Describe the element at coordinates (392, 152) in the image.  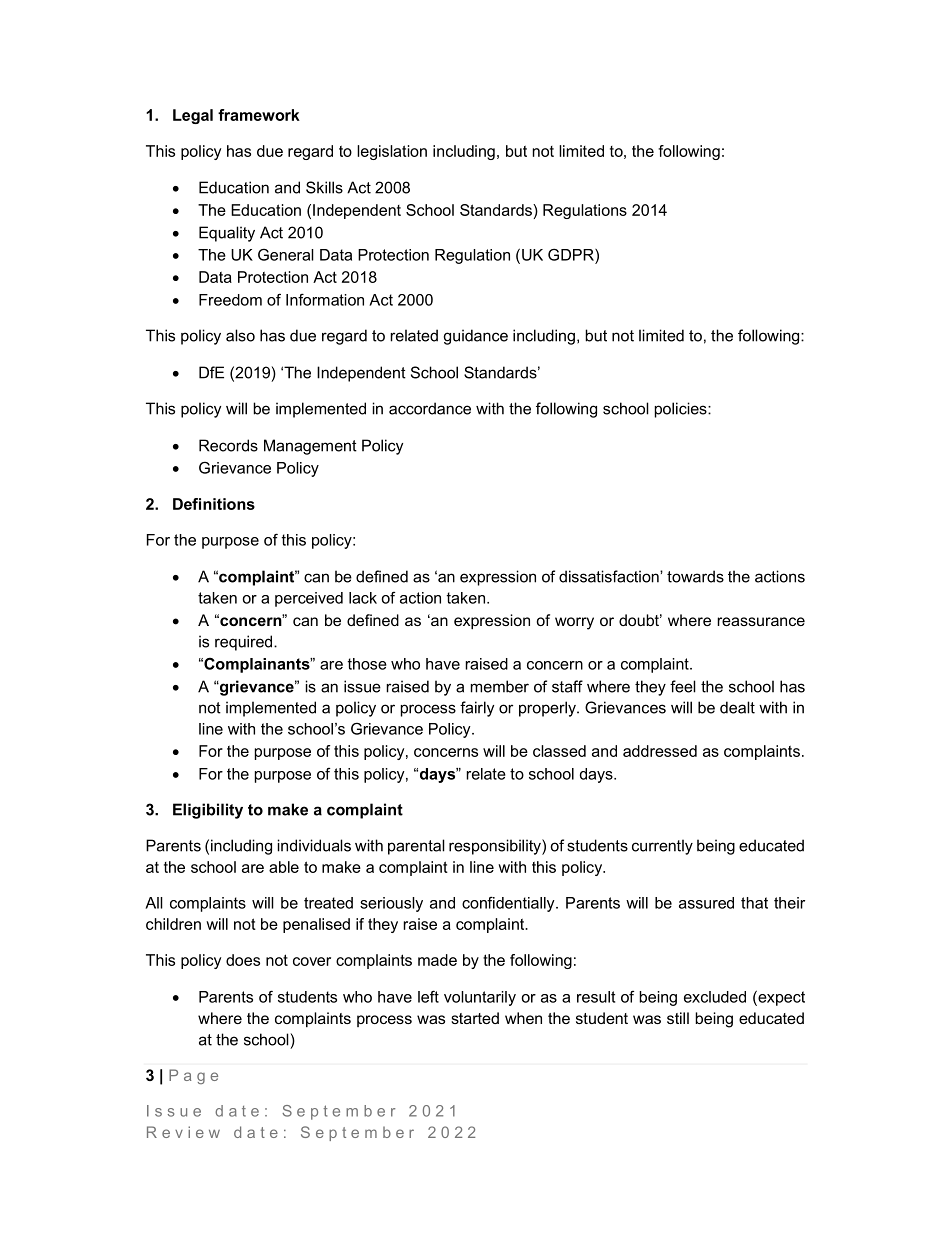
I see `legislation` at that location.
